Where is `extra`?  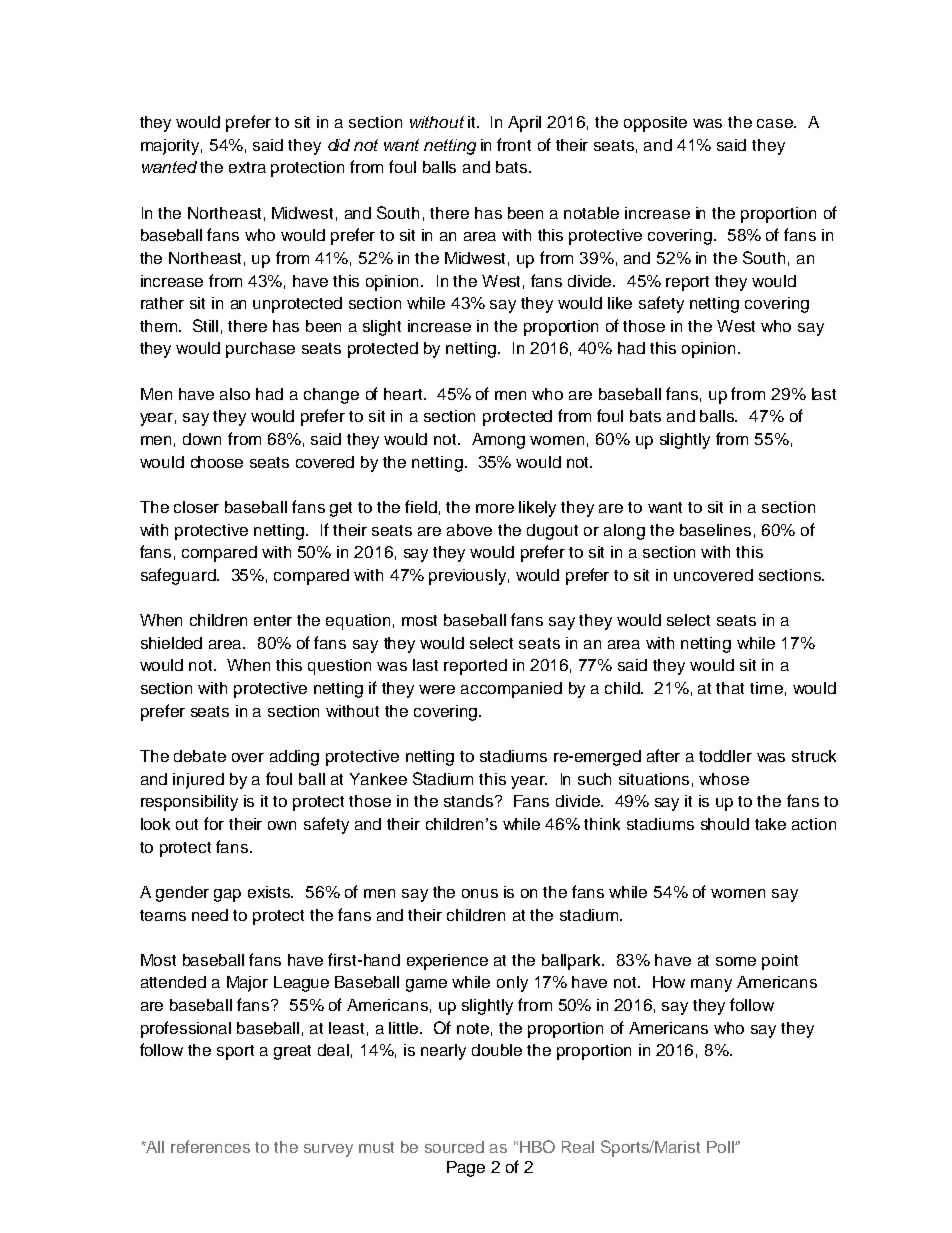
extra is located at coordinates (247, 167).
